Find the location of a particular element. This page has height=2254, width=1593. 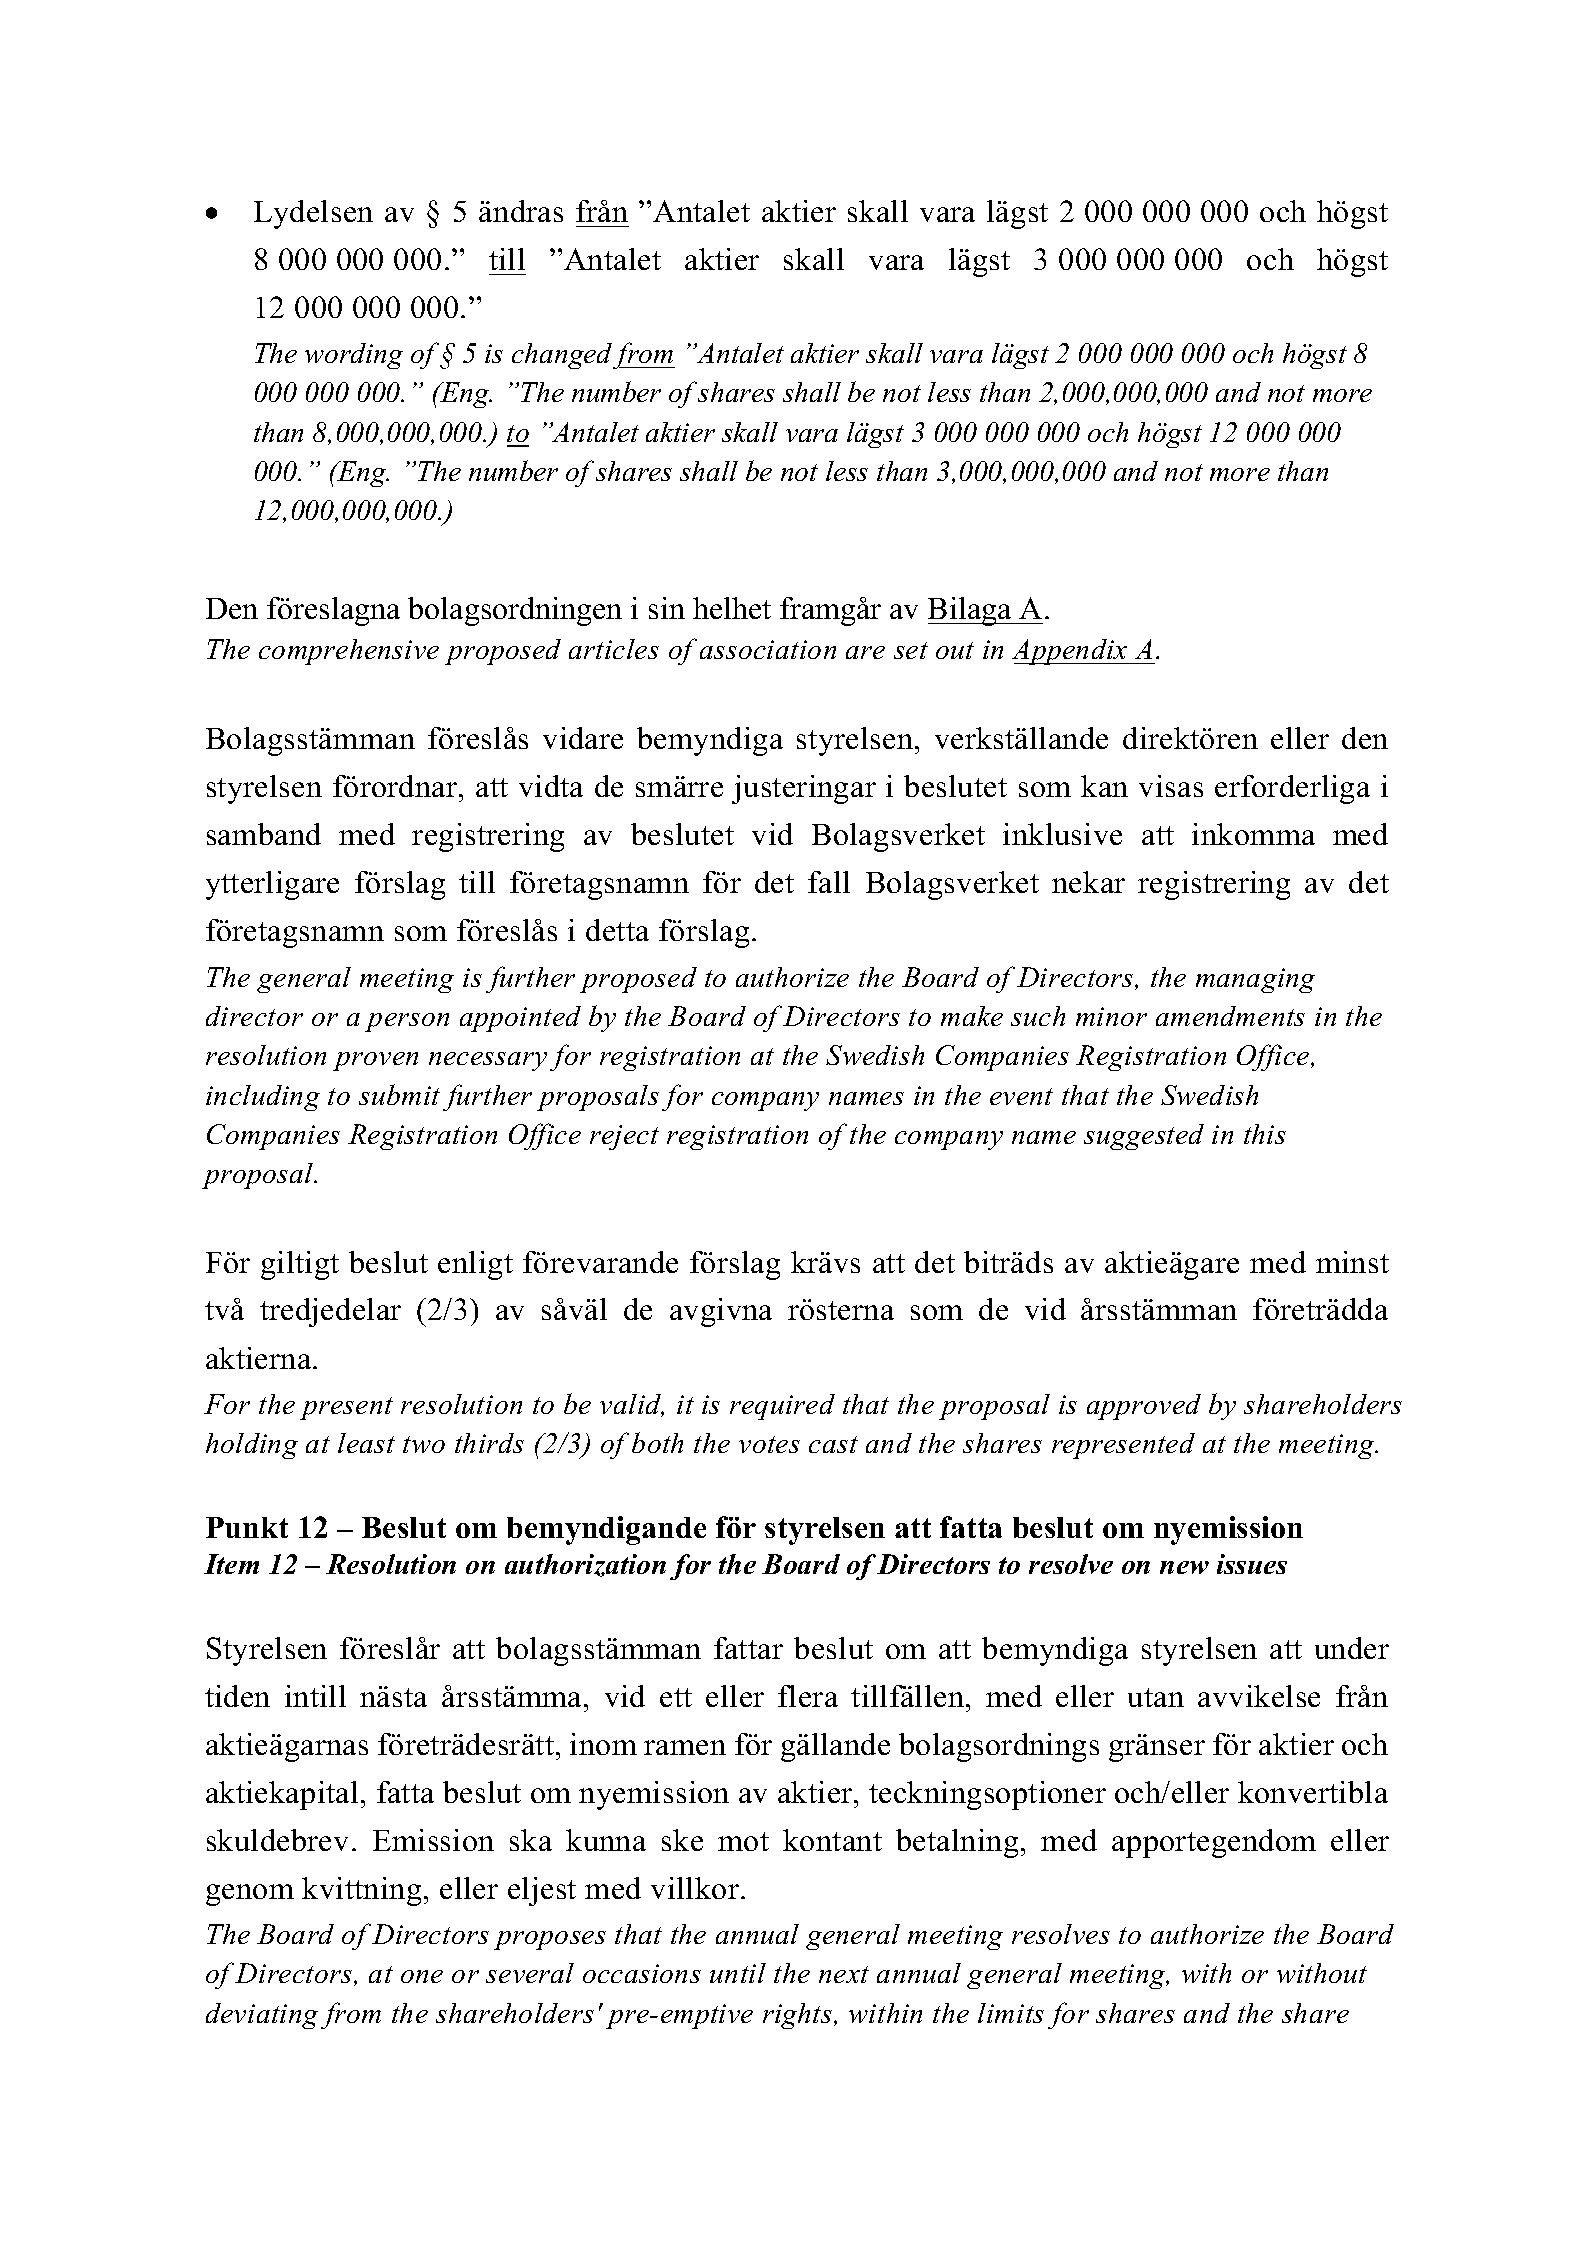

fall is located at coordinates (829, 882).
